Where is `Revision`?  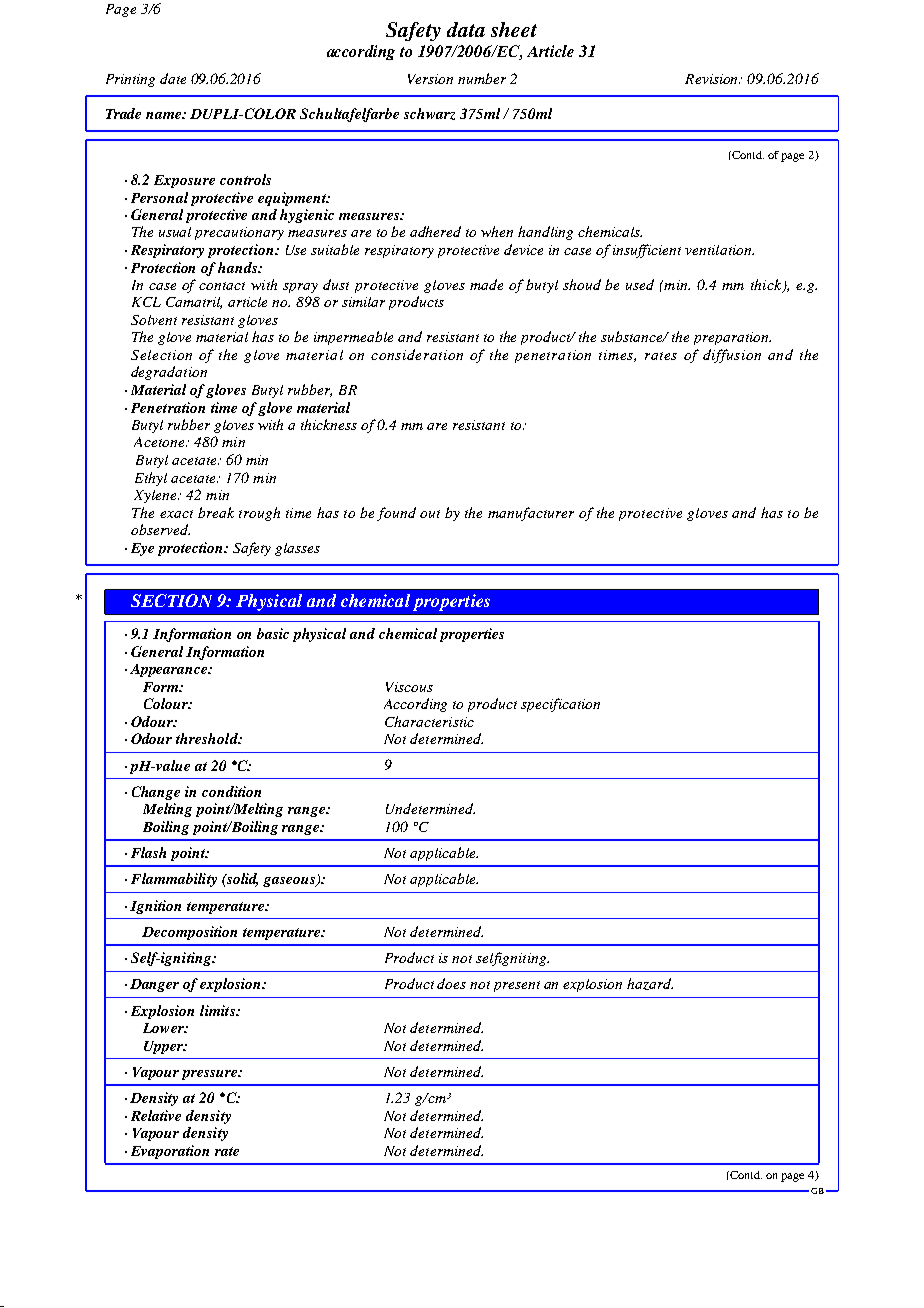 Revision is located at coordinates (712, 79).
